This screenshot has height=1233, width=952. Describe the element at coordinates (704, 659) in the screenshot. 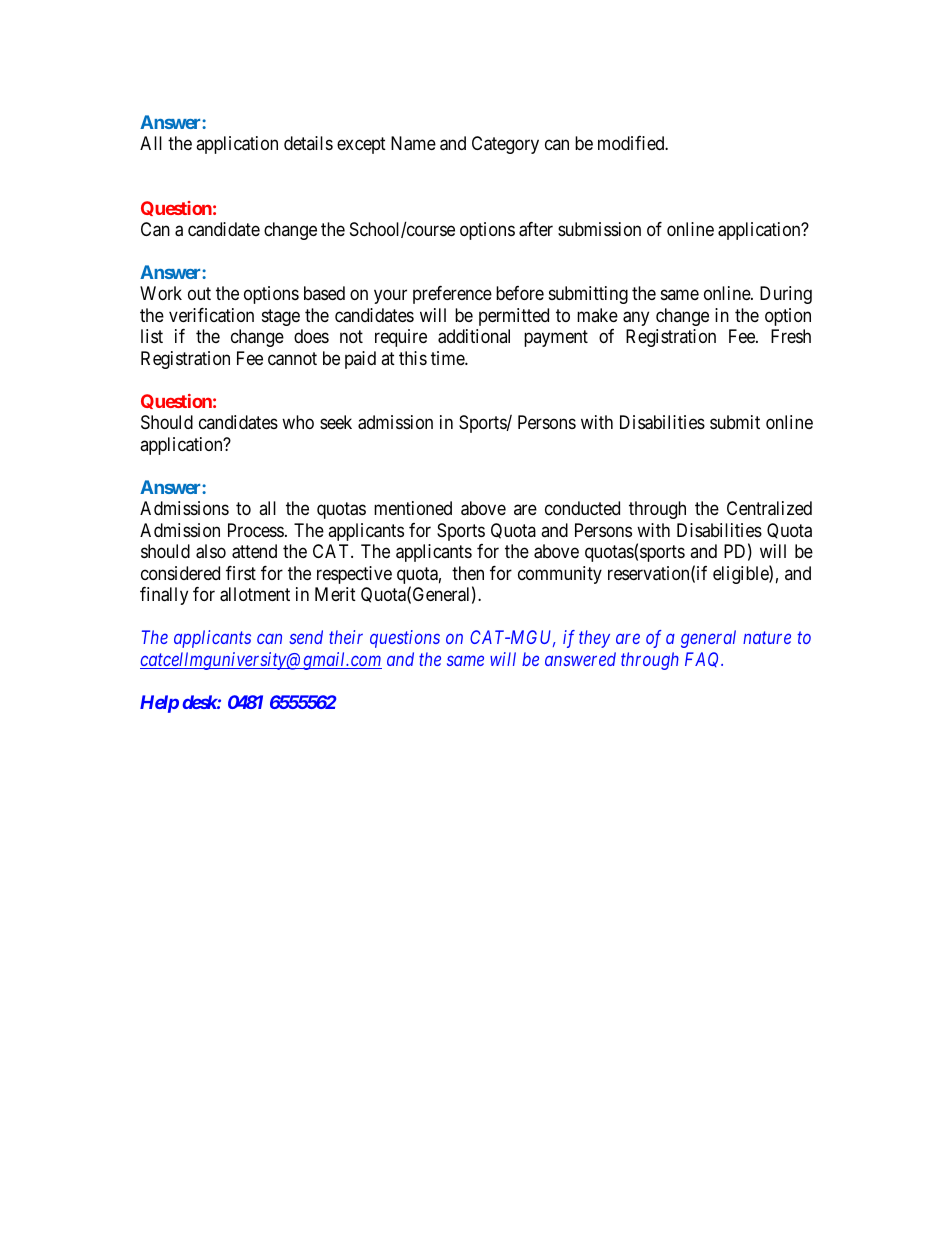

I see `FAQ` at that location.
